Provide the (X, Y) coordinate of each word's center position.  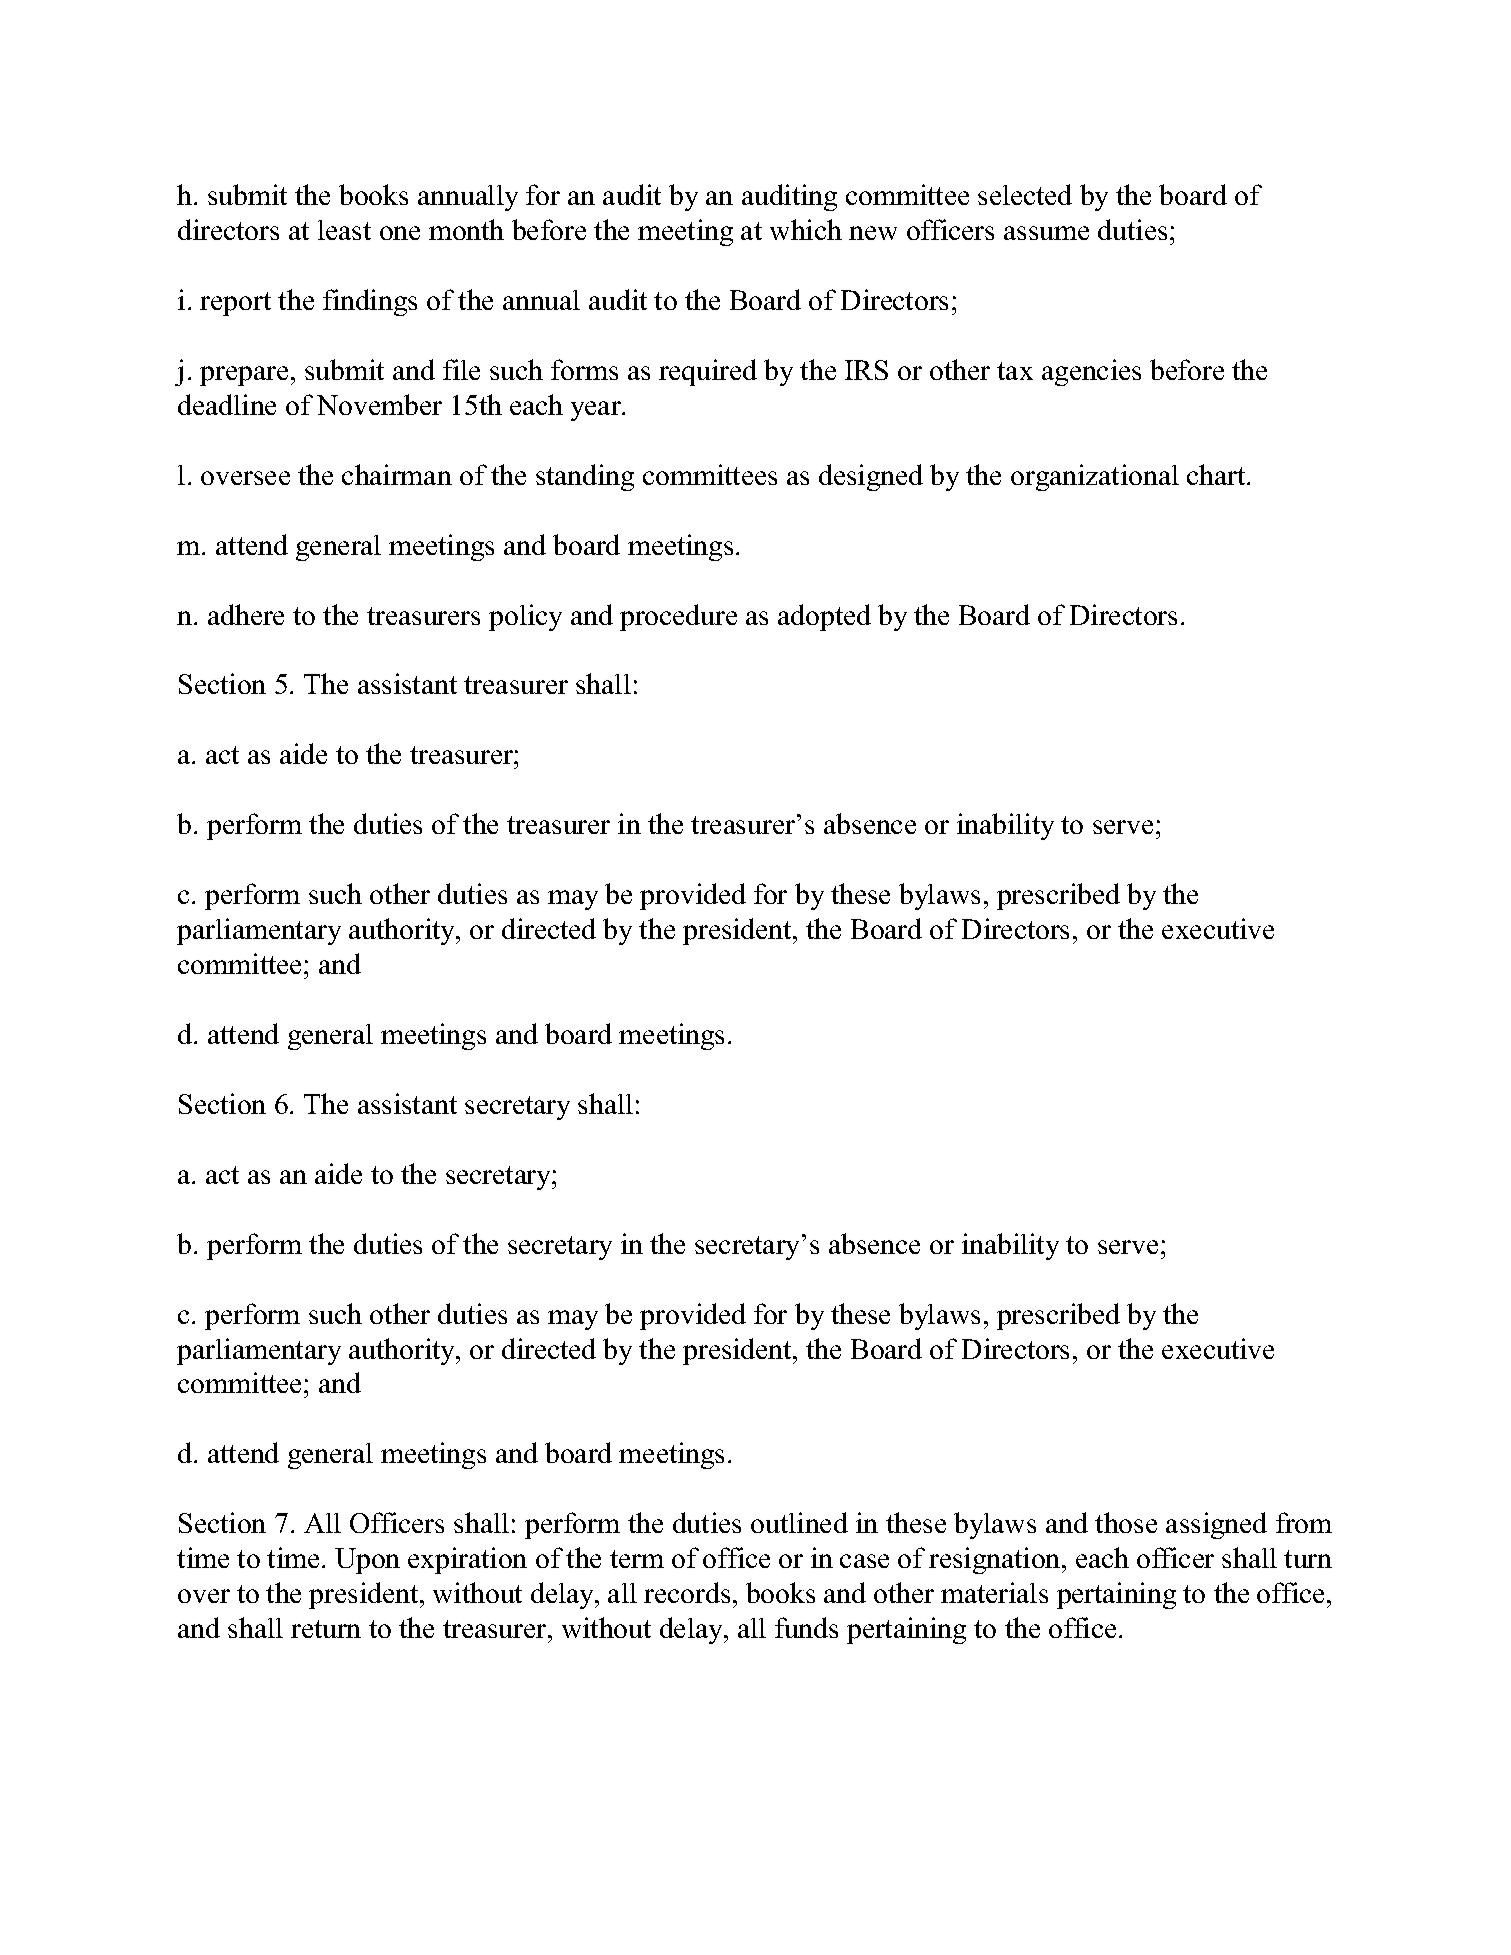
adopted (824, 617)
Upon (367, 1561)
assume (1046, 233)
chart (1217, 474)
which (806, 229)
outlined (799, 1522)
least (344, 230)
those (1126, 1522)
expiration (467, 1560)
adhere (246, 614)
